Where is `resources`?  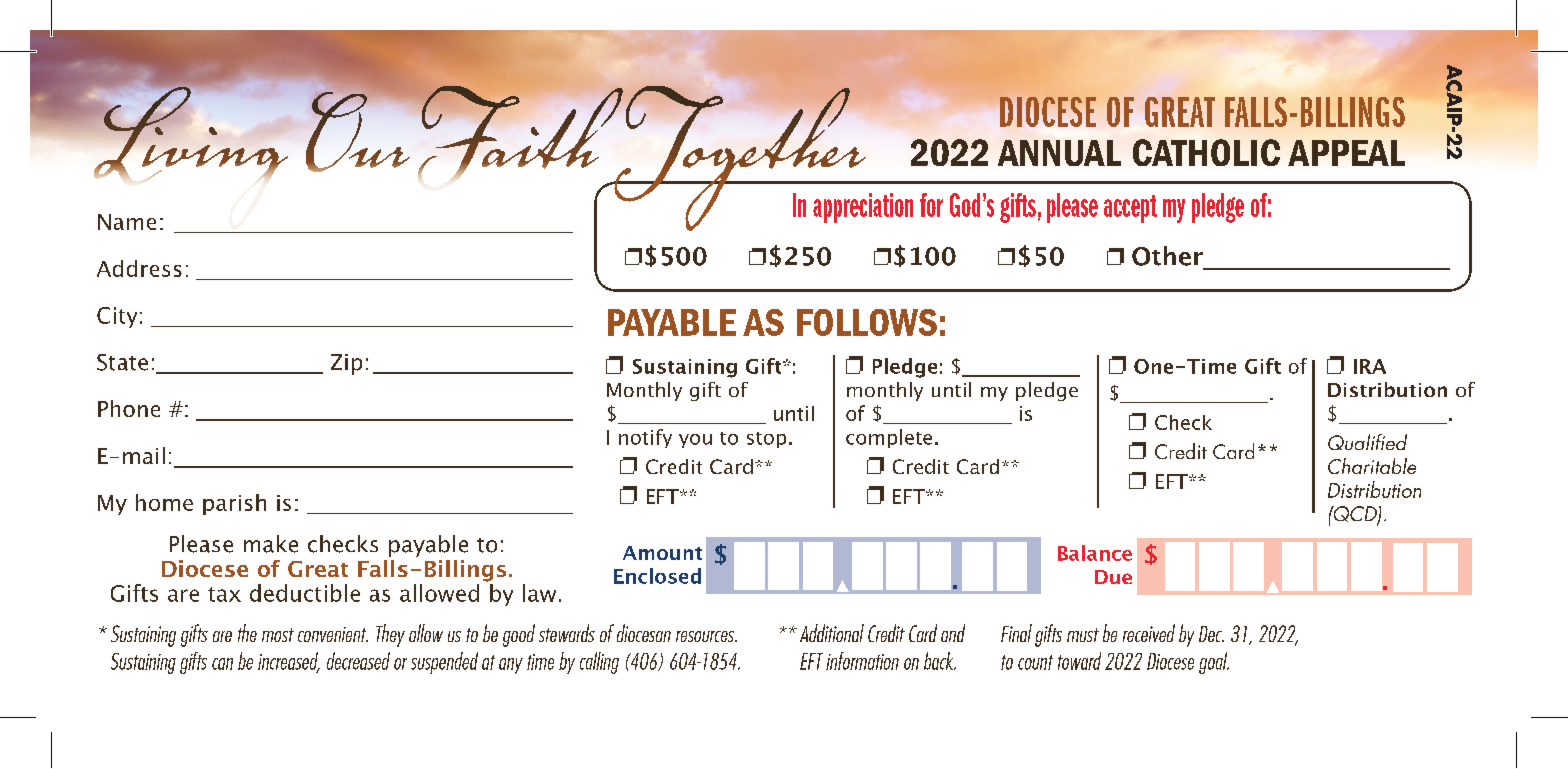
resources is located at coordinates (706, 636).
